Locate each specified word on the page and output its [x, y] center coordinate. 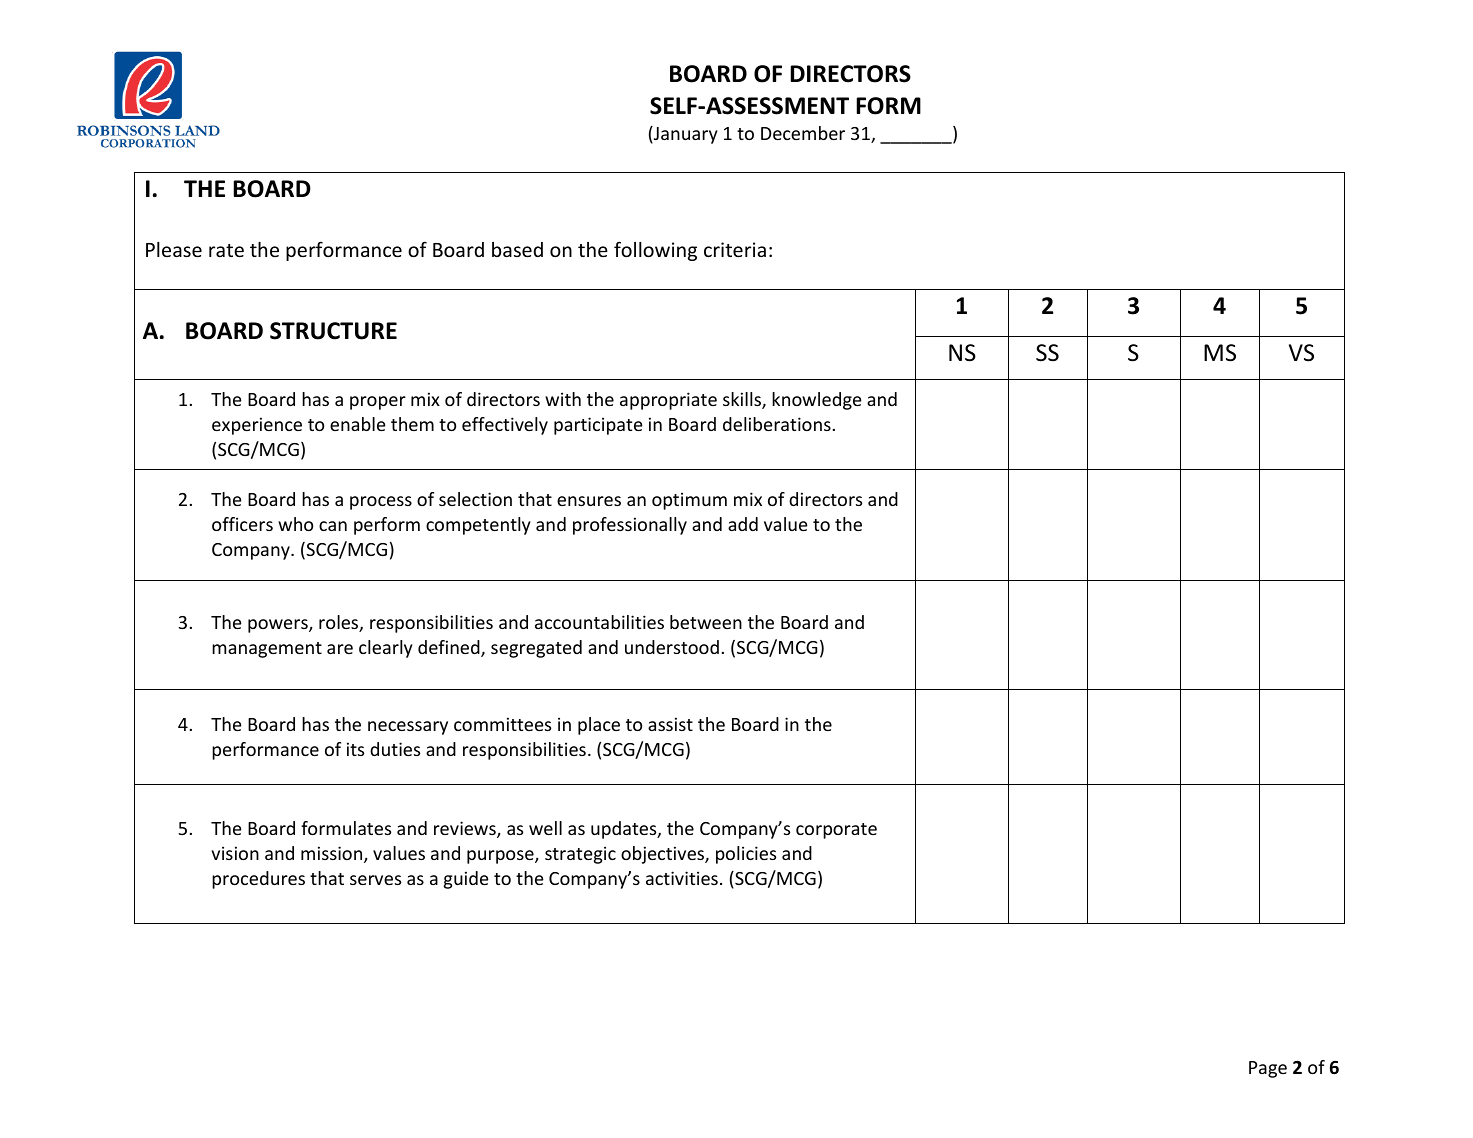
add [743, 524]
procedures [258, 880]
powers [279, 626]
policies [746, 855]
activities [682, 878]
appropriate [668, 401]
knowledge [817, 401]
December [803, 133]
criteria [735, 249]
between [706, 622]
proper [378, 403]
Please [174, 249]
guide [466, 880]
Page [1268, 1069]
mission [333, 854]
